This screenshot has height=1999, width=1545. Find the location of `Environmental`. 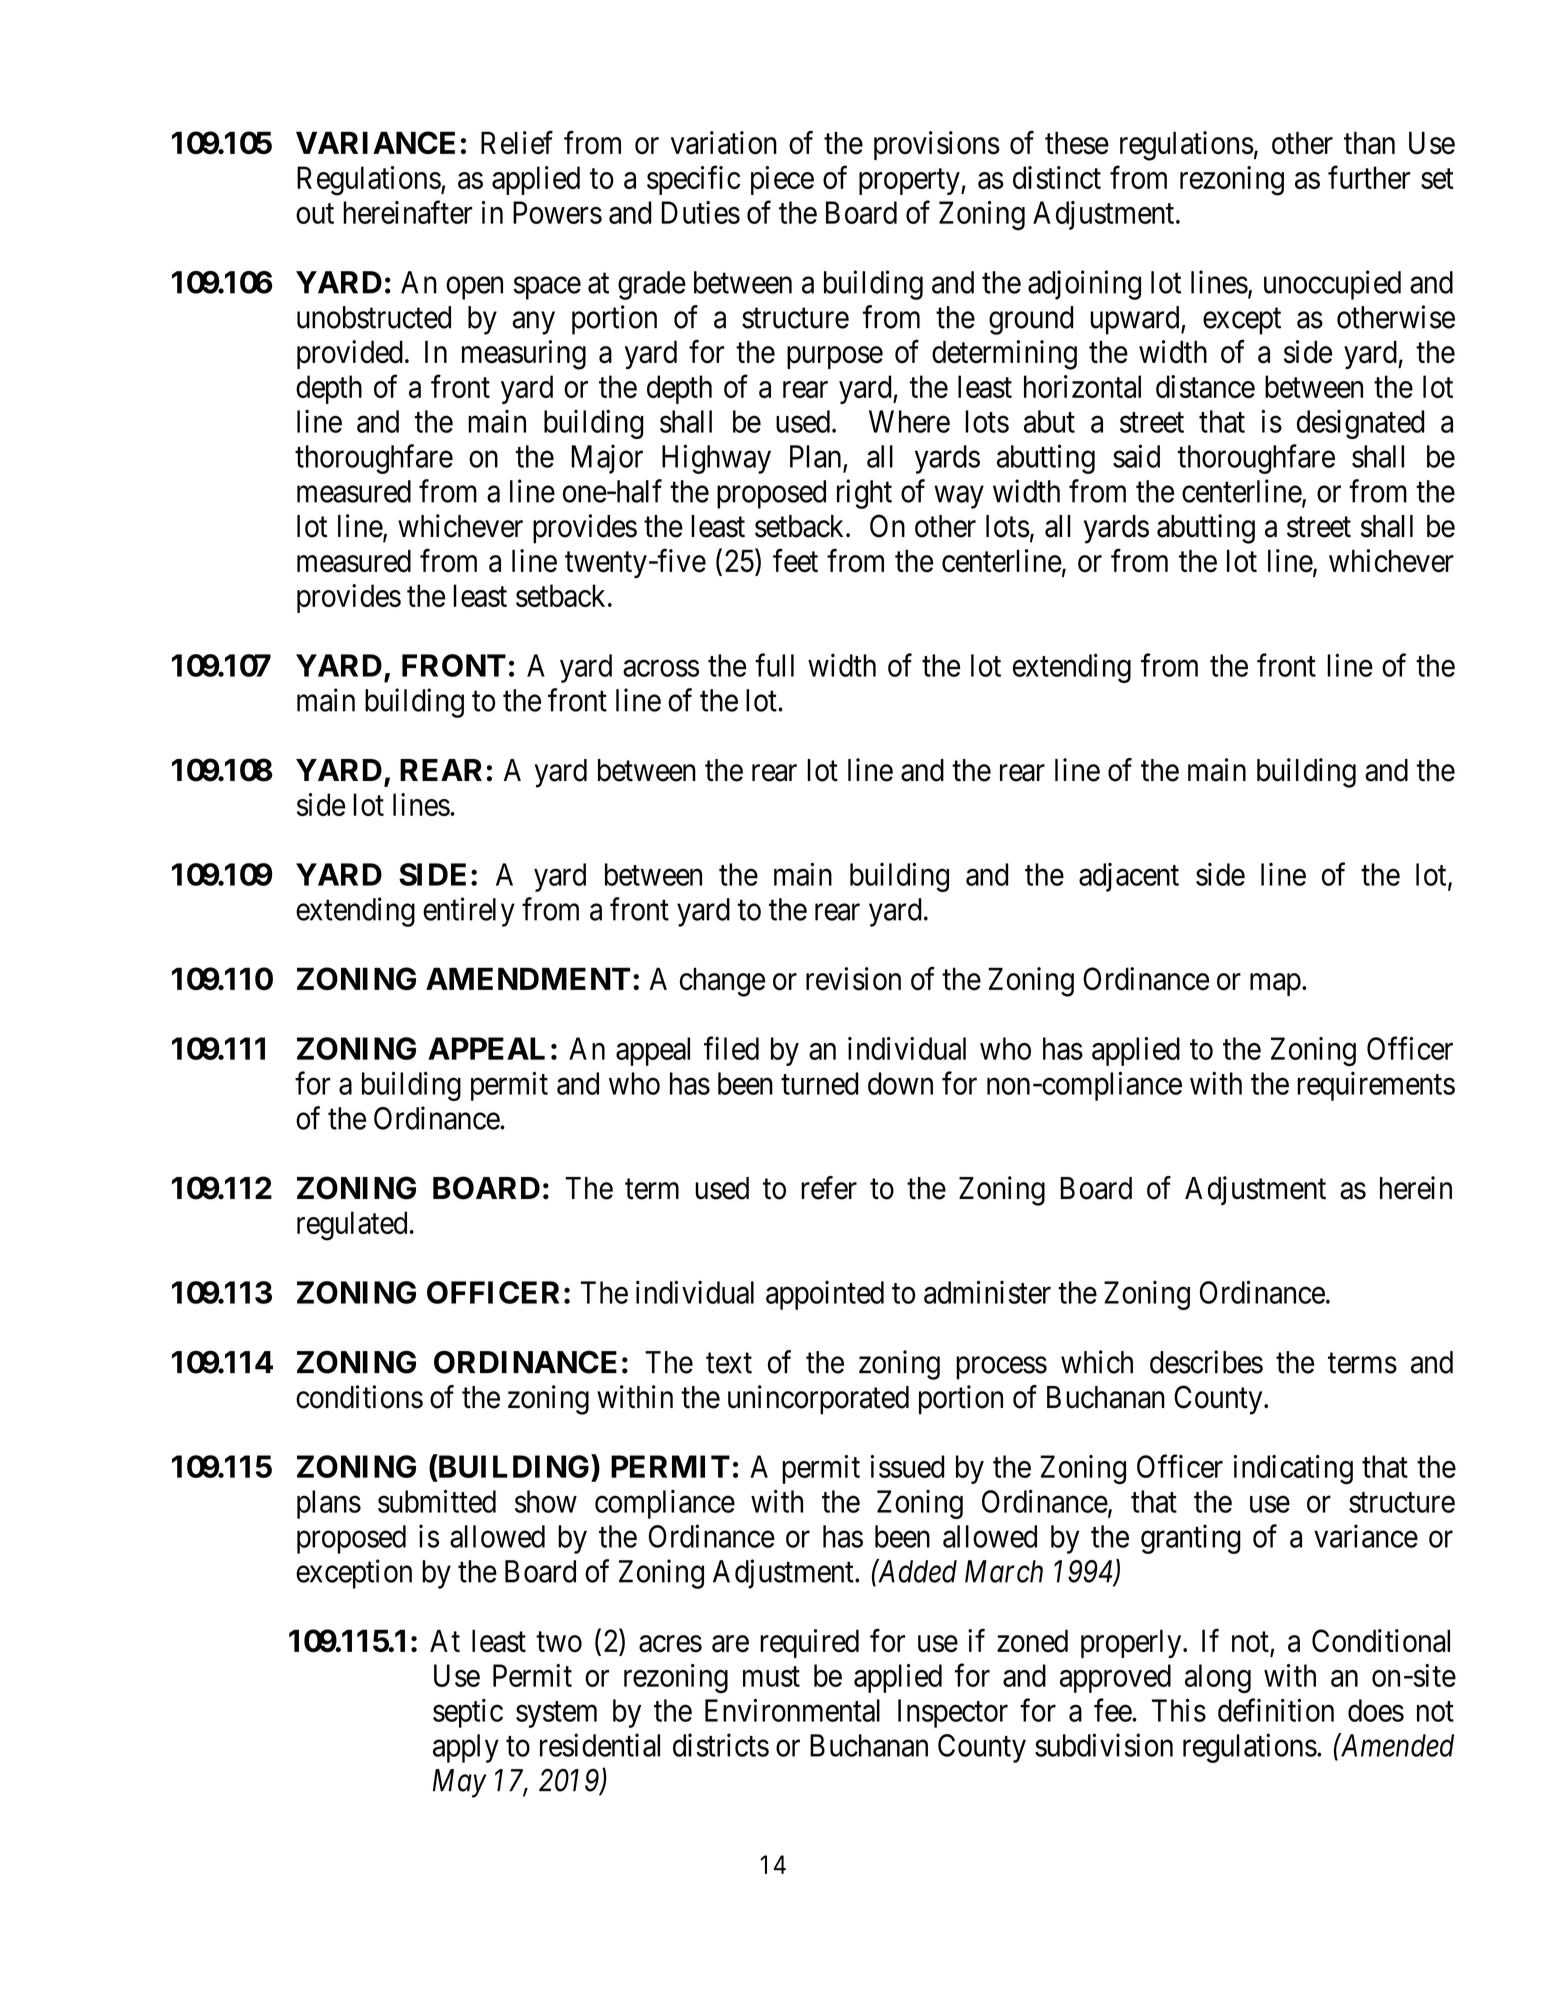

Environmental is located at coordinates (792, 1710).
